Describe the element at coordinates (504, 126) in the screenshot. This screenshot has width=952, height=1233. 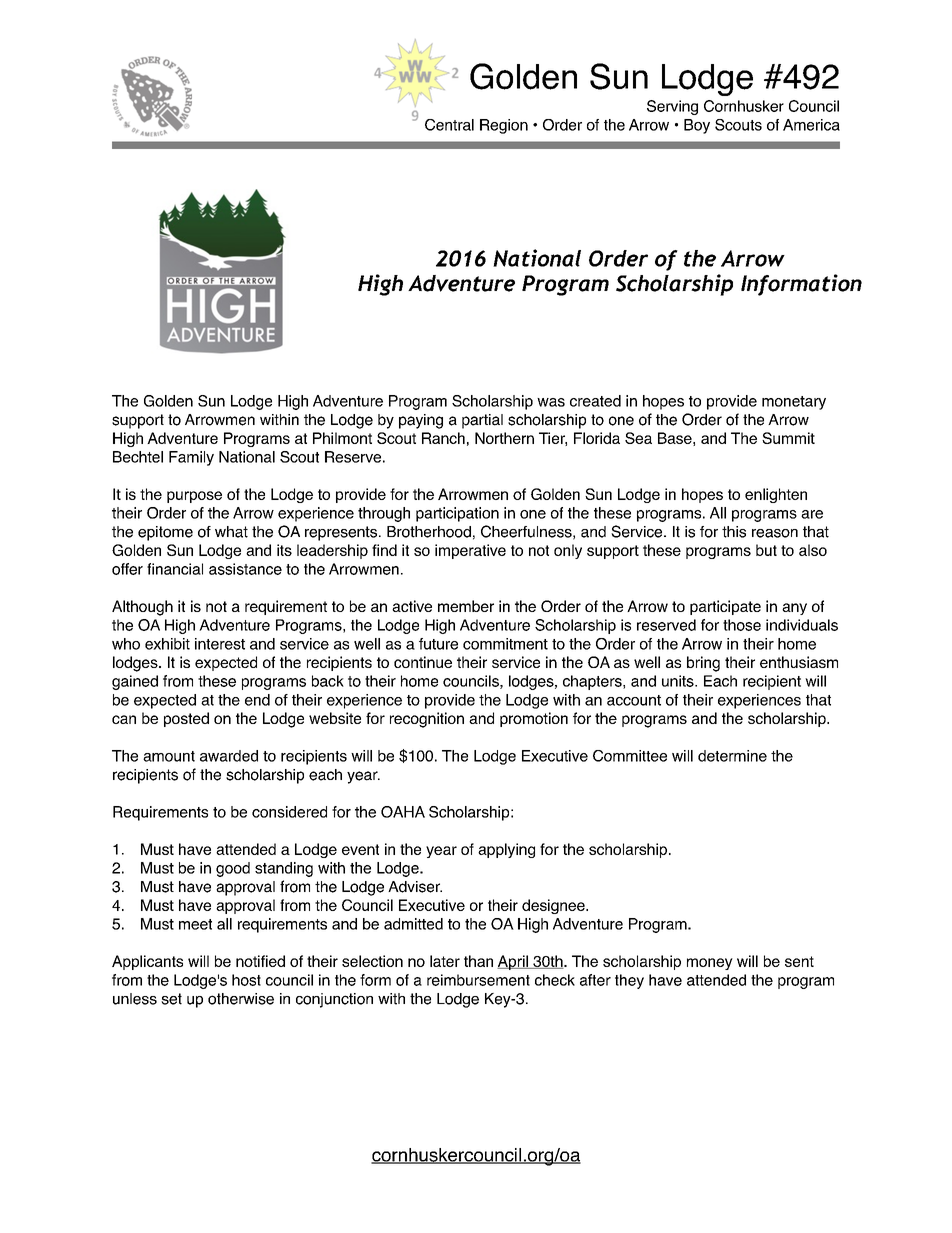
I see `Region` at that location.
